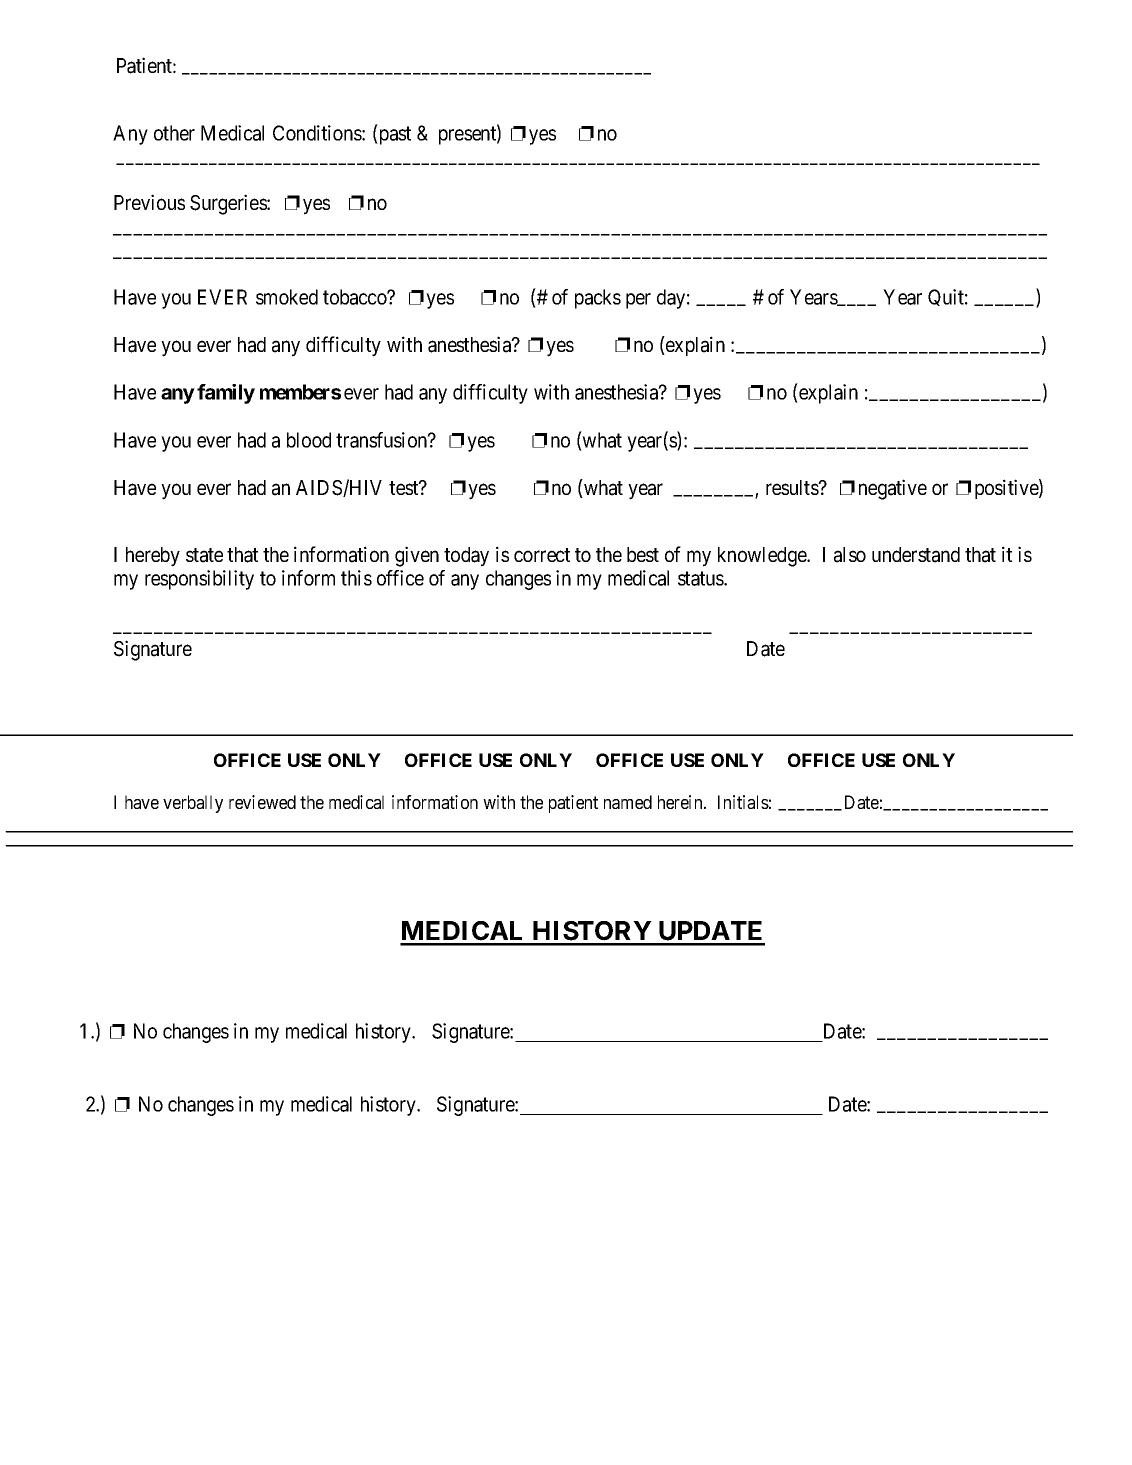 The width and height of the document is (1132, 1465). Describe the element at coordinates (262, 802) in the document. I see `reviewed` at that location.
